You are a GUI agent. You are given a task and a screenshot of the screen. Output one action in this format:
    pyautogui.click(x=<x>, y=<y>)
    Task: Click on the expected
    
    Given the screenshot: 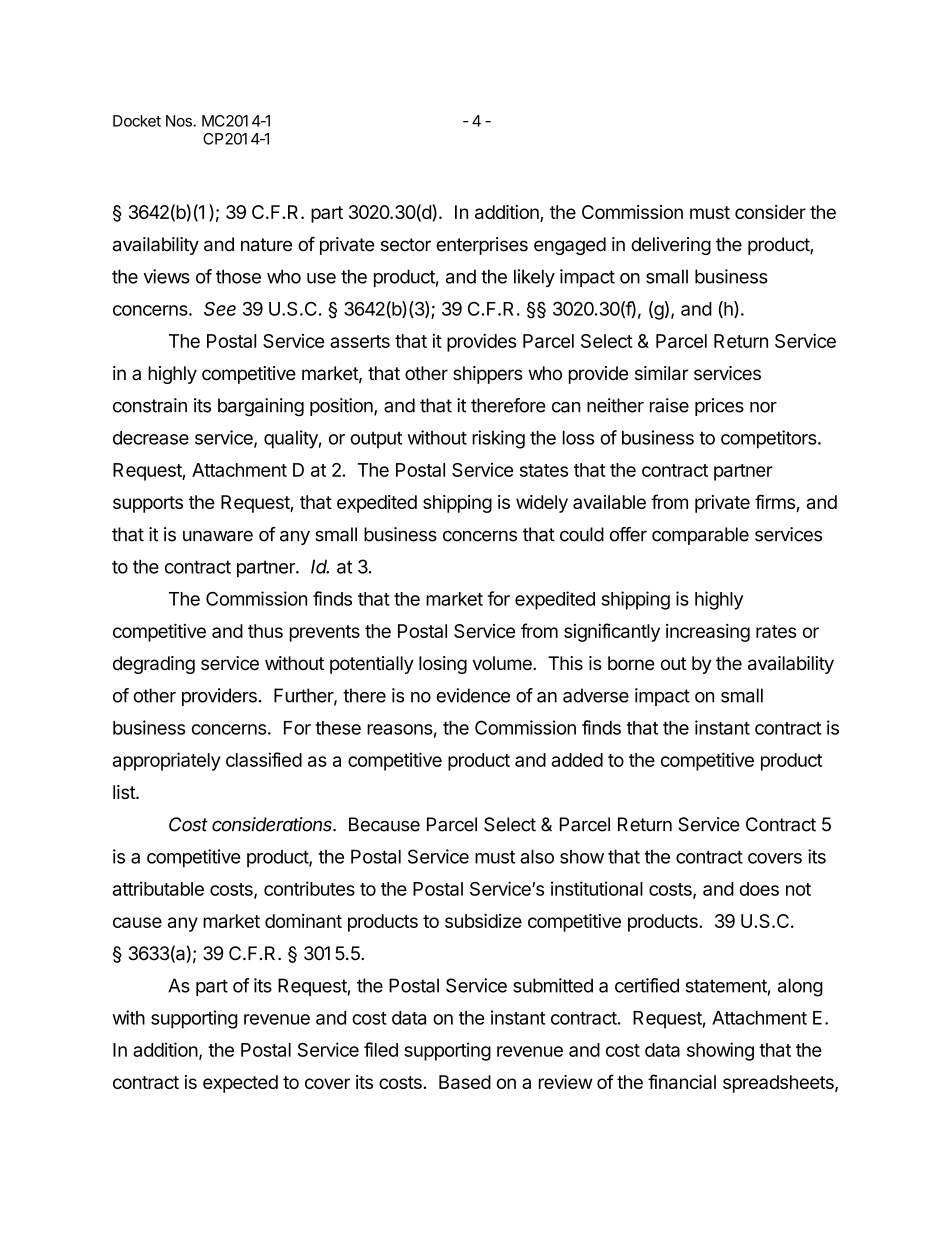 What is the action you would take?
    pyautogui.click(x=240, y=1084)
